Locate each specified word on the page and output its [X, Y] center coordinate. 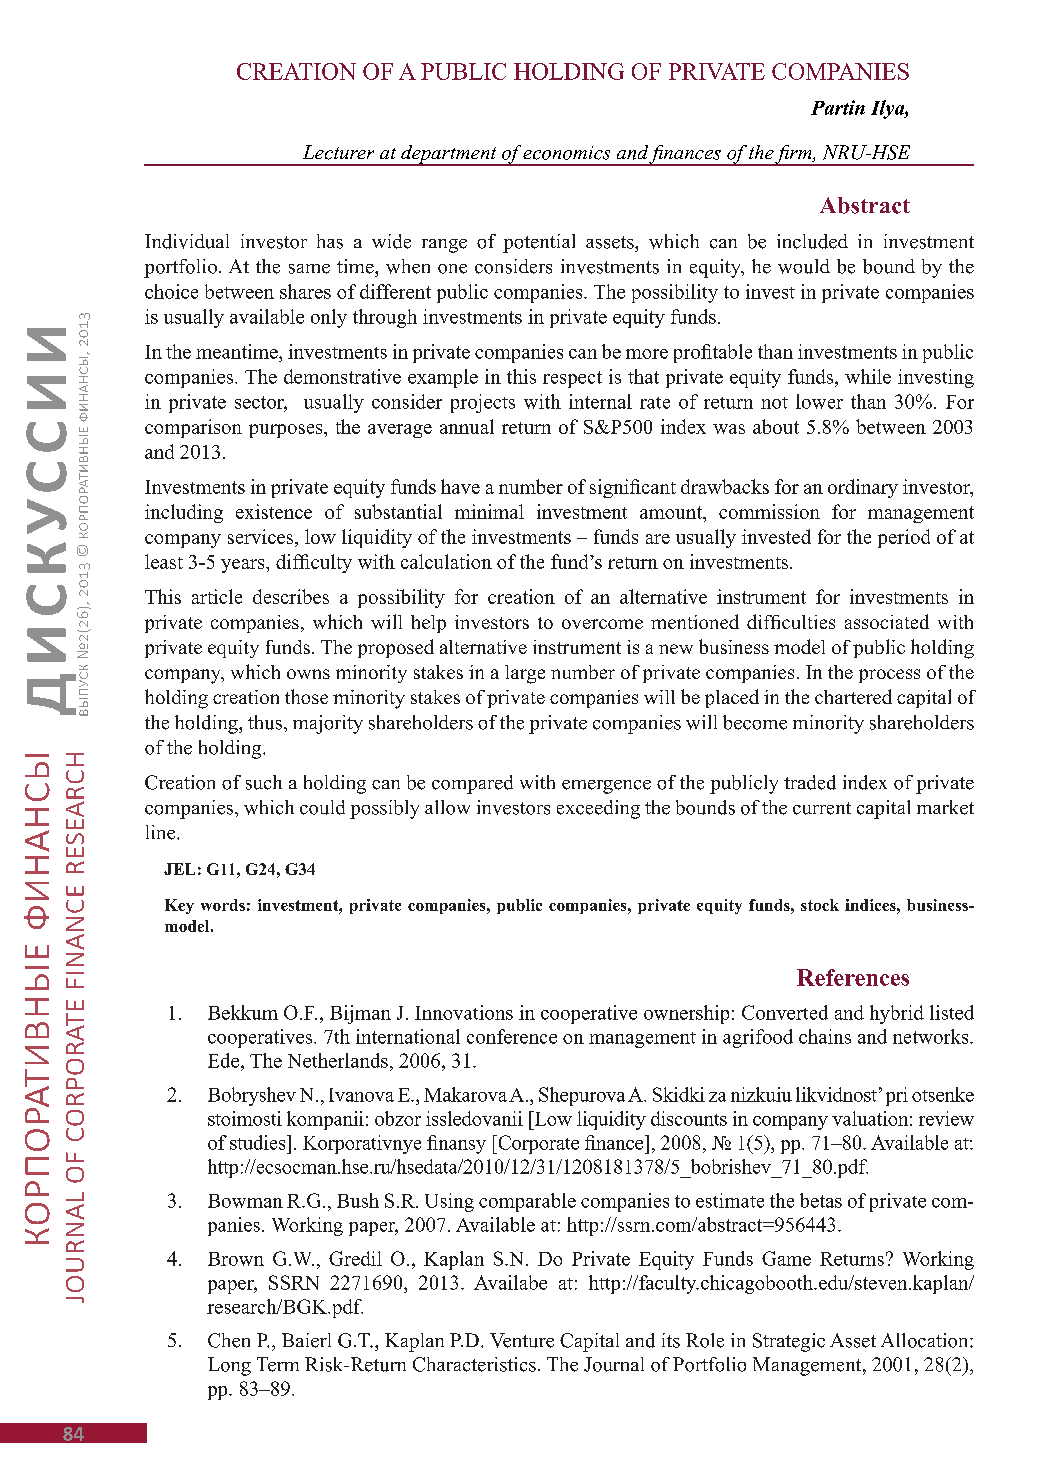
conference [512, 1036]
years [244, 566]
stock [820, 905]
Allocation [926, 1340]
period [904, 538]
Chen [229, 1340]
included [812, 241]
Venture [522, 1340]
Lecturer [338, 152]
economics [566, 153]
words [223, 905]
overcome [602, 624]
